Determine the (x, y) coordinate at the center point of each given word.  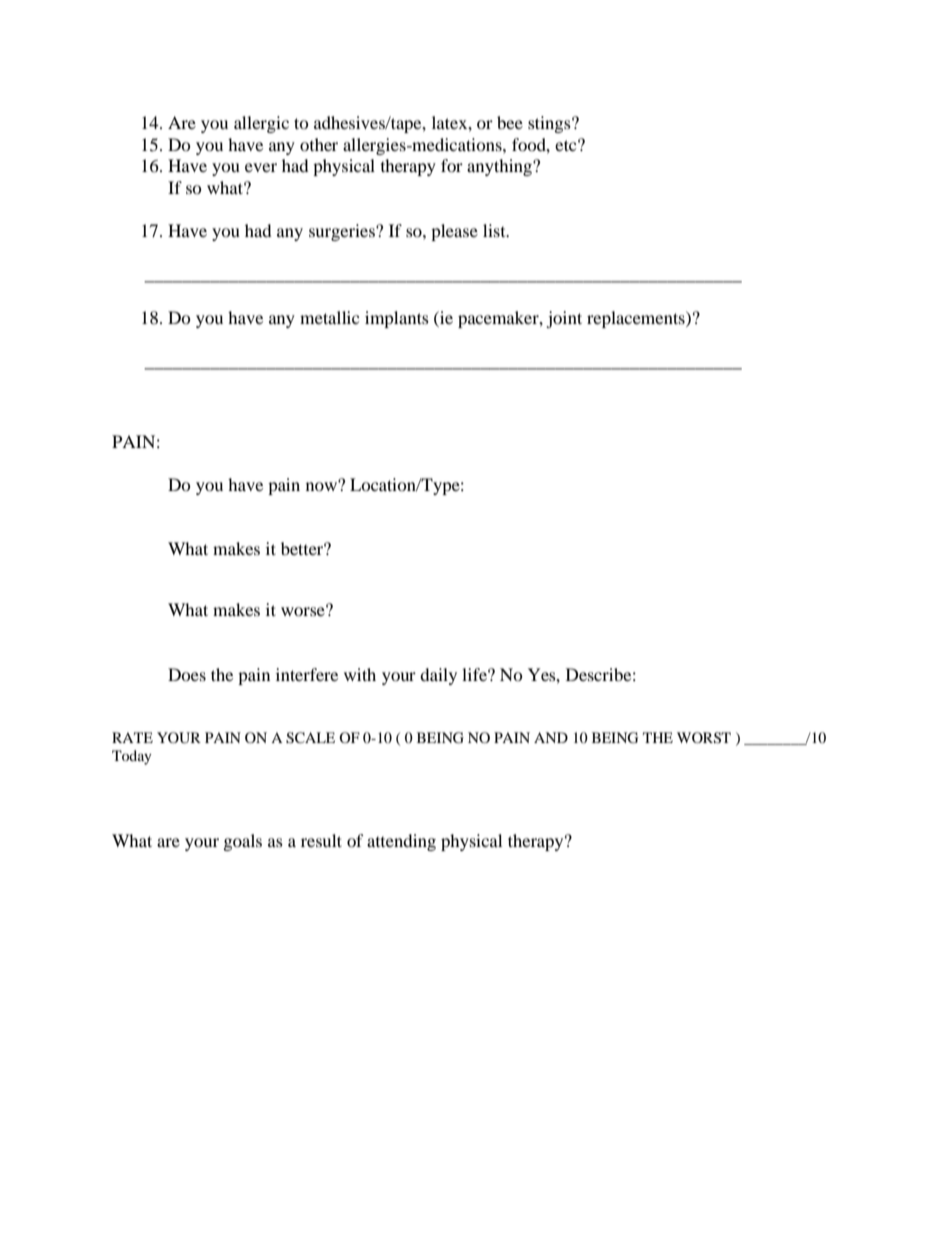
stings (550, 124)
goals (243, 842)
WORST (704, 738)
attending (401, 842)
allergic (261, 124)
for (452, 165)
